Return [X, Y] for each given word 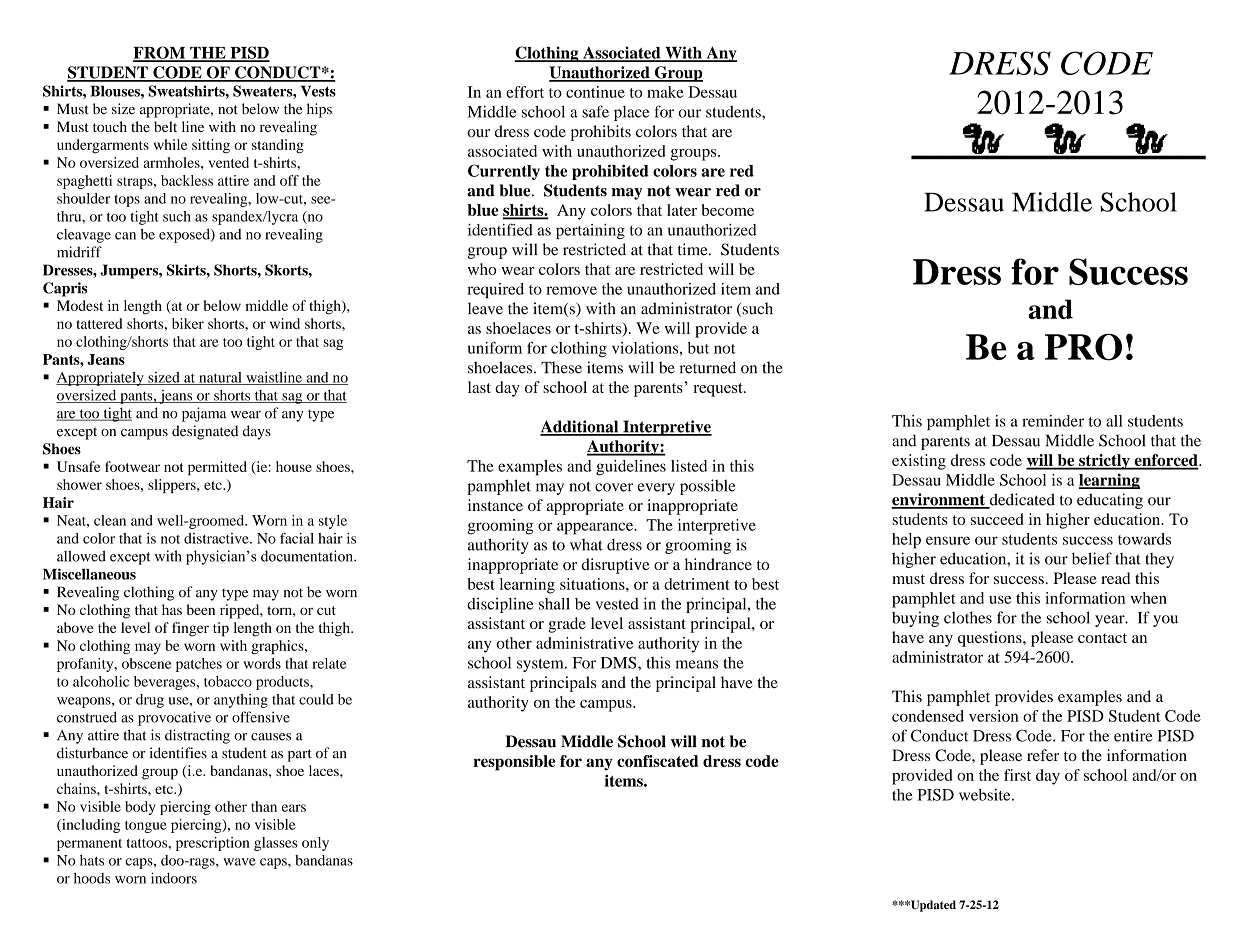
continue [595, 92]
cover [614, 487]
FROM [160, 53]
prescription [213, 844]
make [665, 92]
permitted [217, 468]
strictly [1104, 462]
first [1017, 775]
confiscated [658, 761]
